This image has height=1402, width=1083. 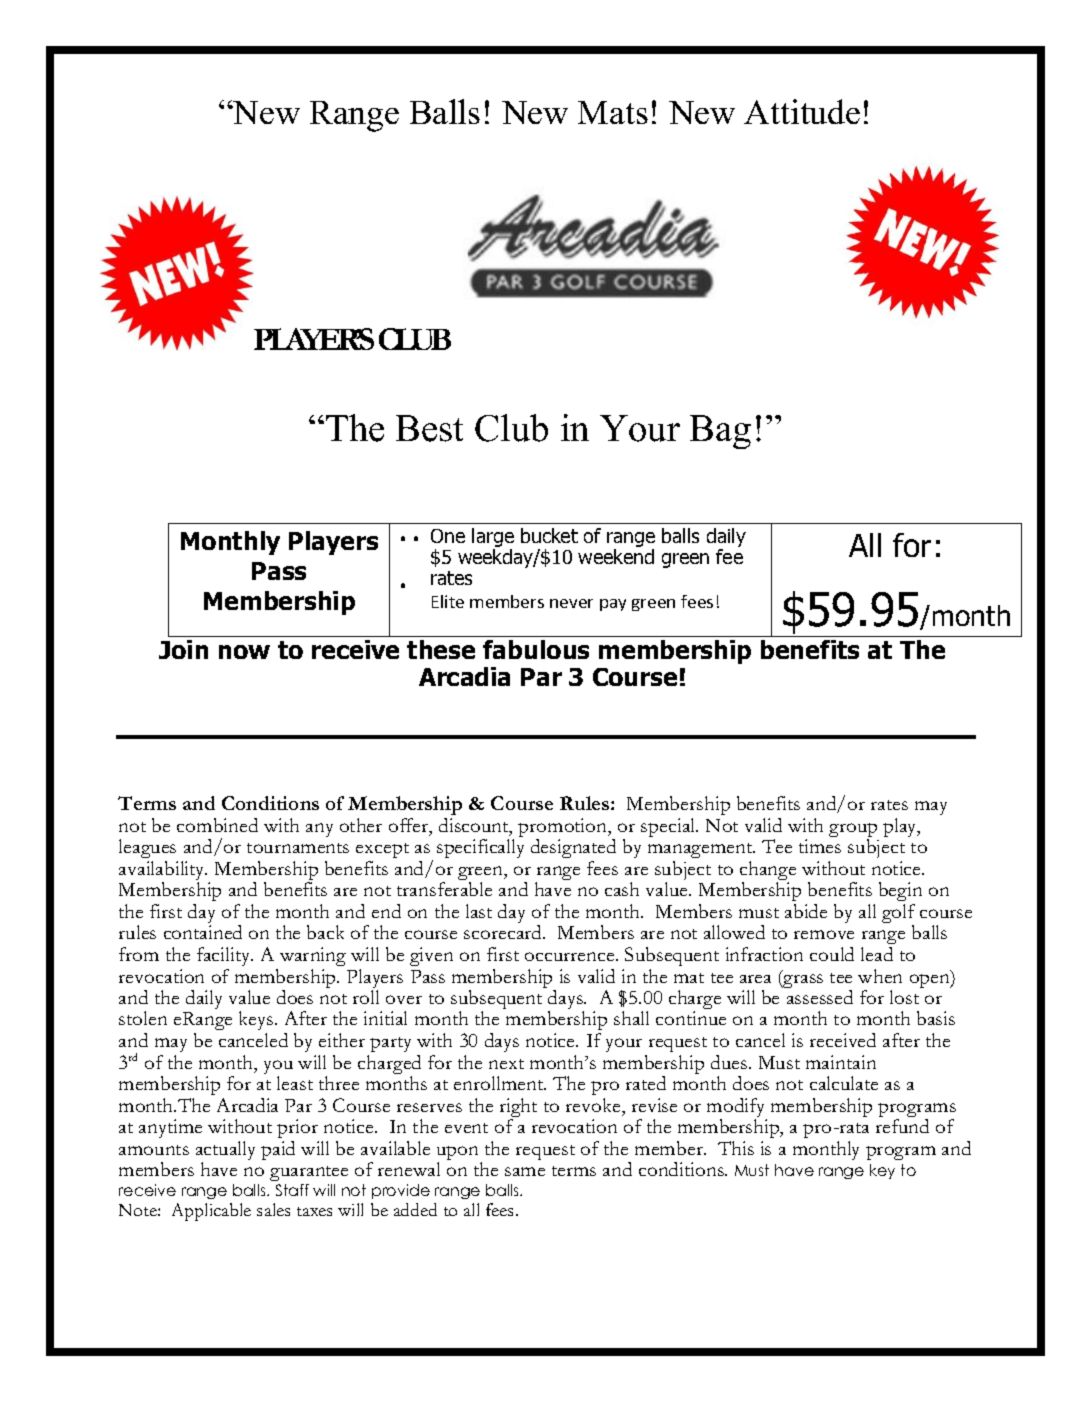 What do you see at coordinates (225, 1152) in the image?
I see `actually` at bounding box center [225, 1152].
